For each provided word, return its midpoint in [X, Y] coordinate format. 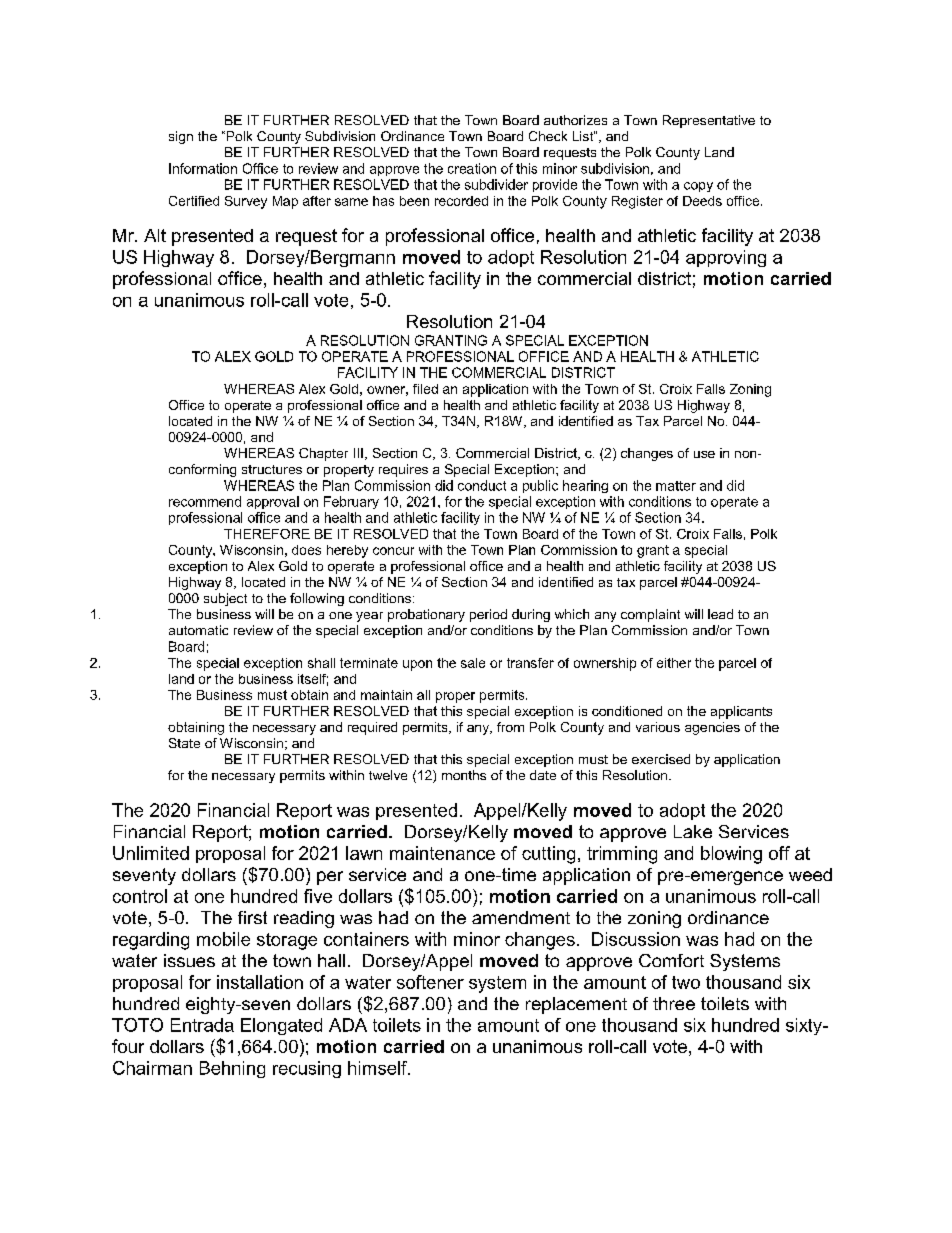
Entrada [202, 1025]
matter [676, 486]
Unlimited [151, 853]
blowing [731, 855]
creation [472, 168]
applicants [741, 712]
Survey [246, 202]
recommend [205, 501]
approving [726, 258]
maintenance [442, 853]
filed [425, 389]
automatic [198, 630]
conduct [482, 485]
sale [473, 663]
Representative [709, 121]
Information [203, 168]
